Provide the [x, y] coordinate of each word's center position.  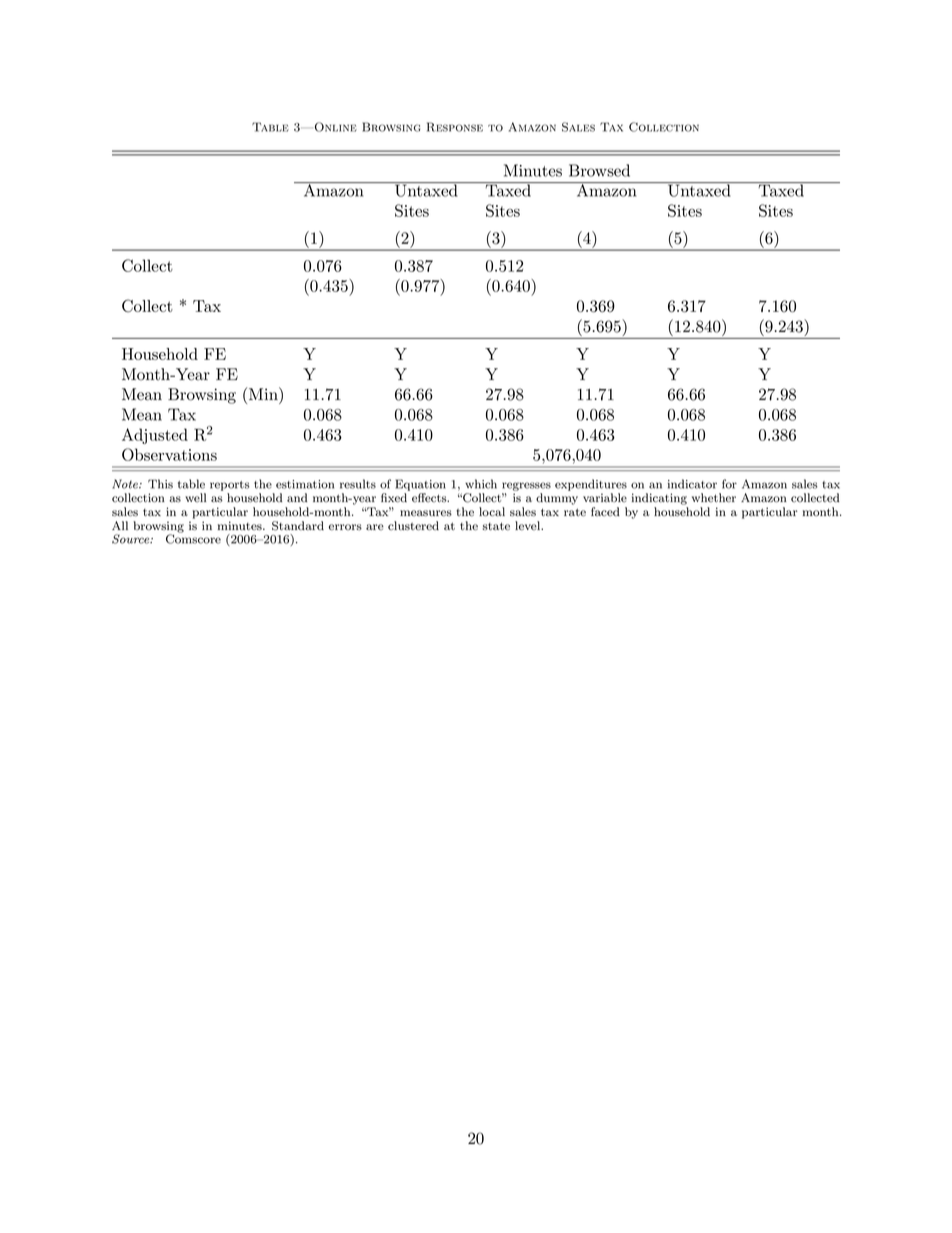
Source [132, 539]
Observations [169, 454]
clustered [413, 526]
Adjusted [155, 436]
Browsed [599, 170]
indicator [692, 484]
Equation [421, 485]
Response [455, 127]
